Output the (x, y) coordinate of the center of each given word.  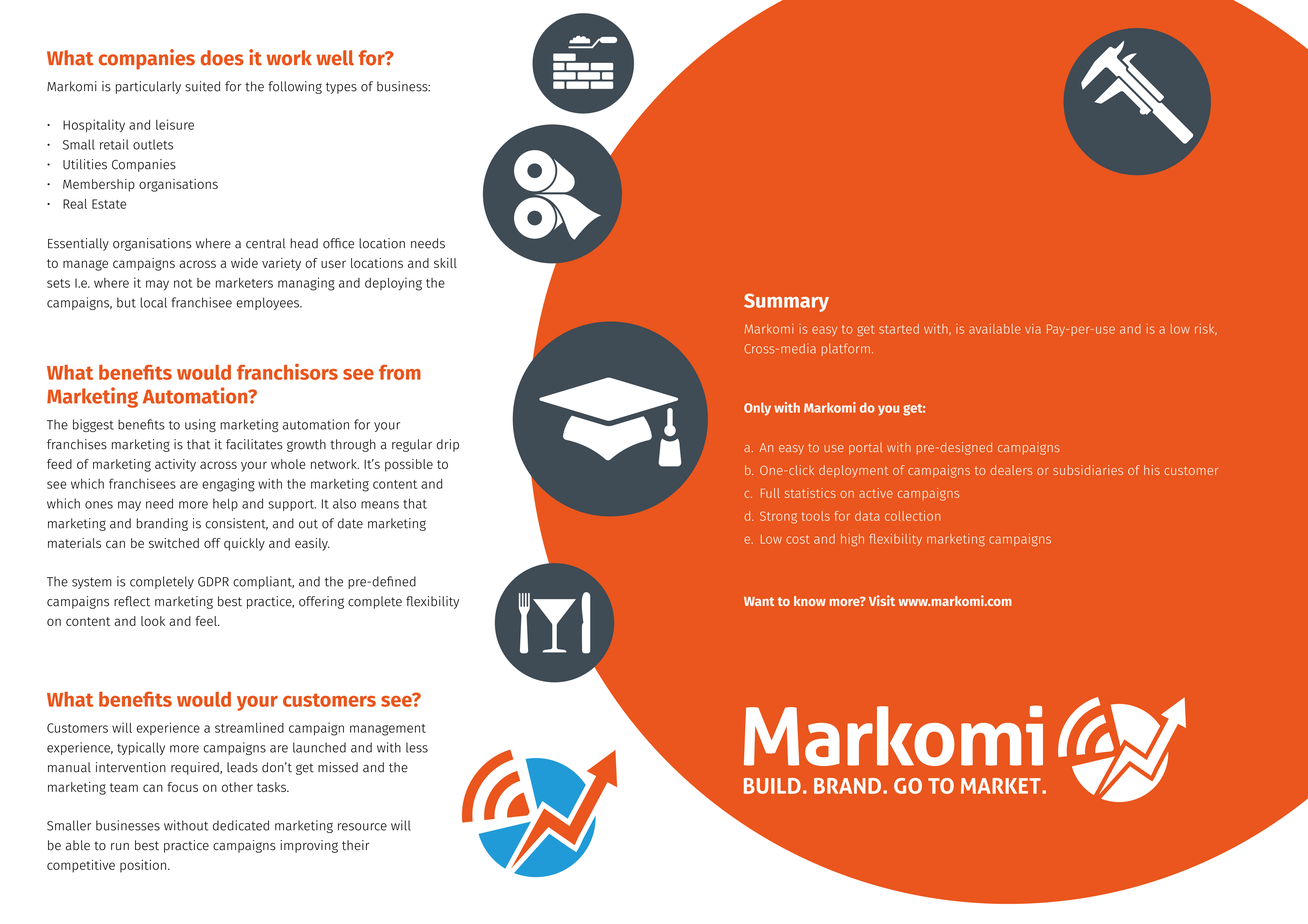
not (183, 283)
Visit (882, 600)
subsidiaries (1088, 470)
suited (202, 86)
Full (770, 493)
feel (207, 621)
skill (445, 263)
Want (759, 601)
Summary (786, 302)
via (1033, 329)
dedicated (241, 825)
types (341, 88)
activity (175, 465)
